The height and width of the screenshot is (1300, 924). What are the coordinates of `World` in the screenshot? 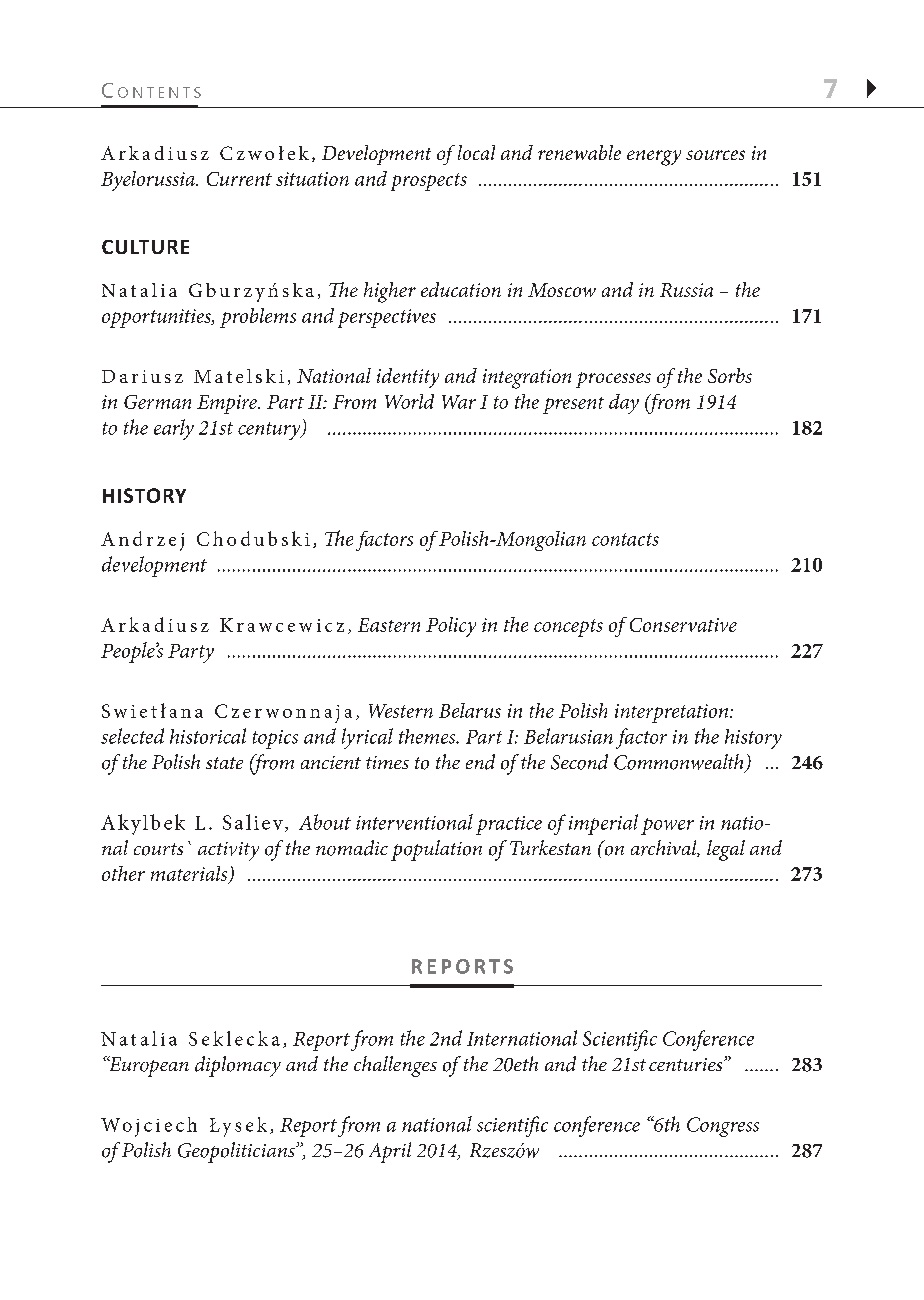 It's located at (409, 401).
